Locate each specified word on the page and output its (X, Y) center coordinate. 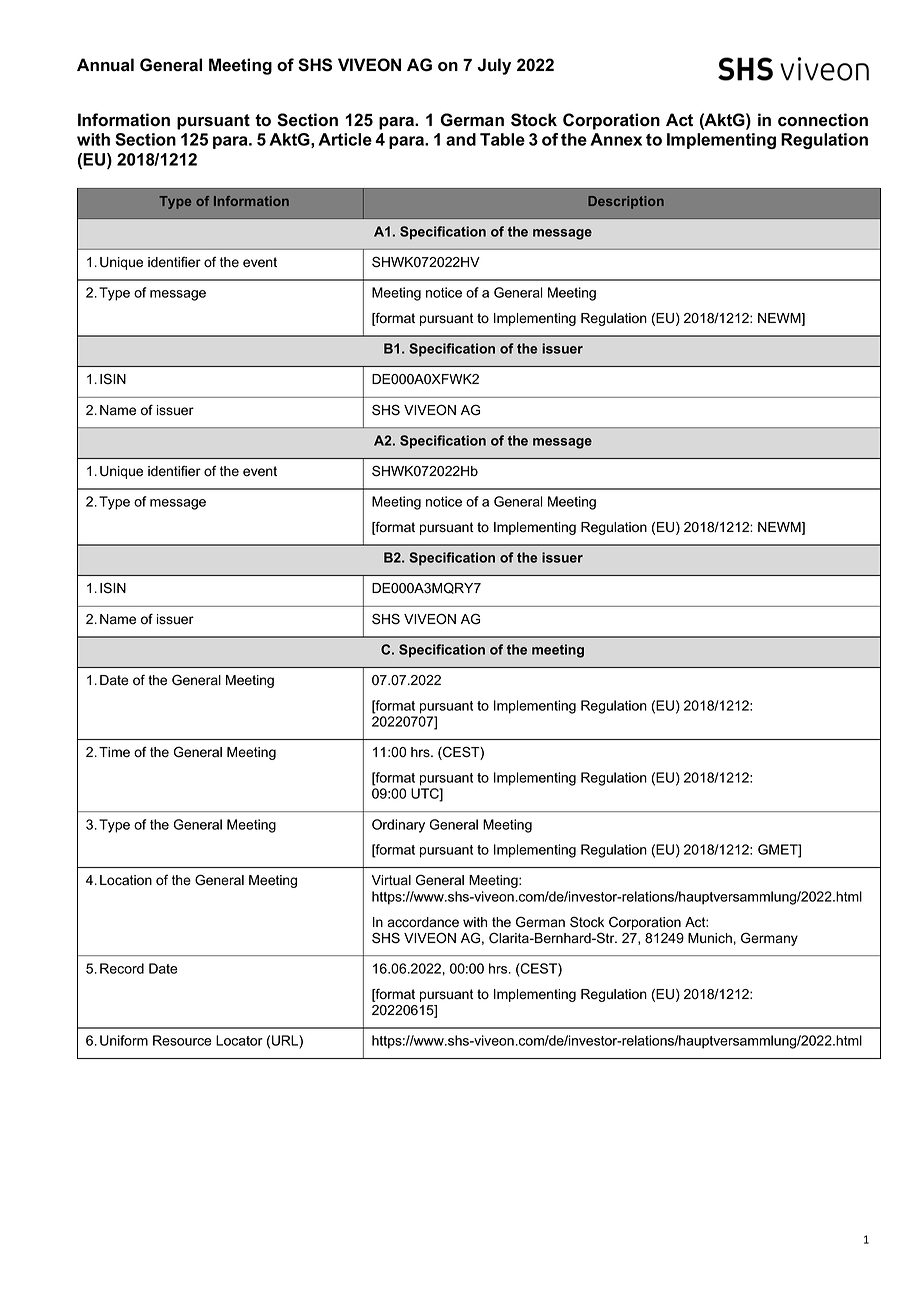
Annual (105, 64)
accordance (423, 922)
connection (823, 120)
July (494, 66)
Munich (710, 938)
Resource (182, 1040)
